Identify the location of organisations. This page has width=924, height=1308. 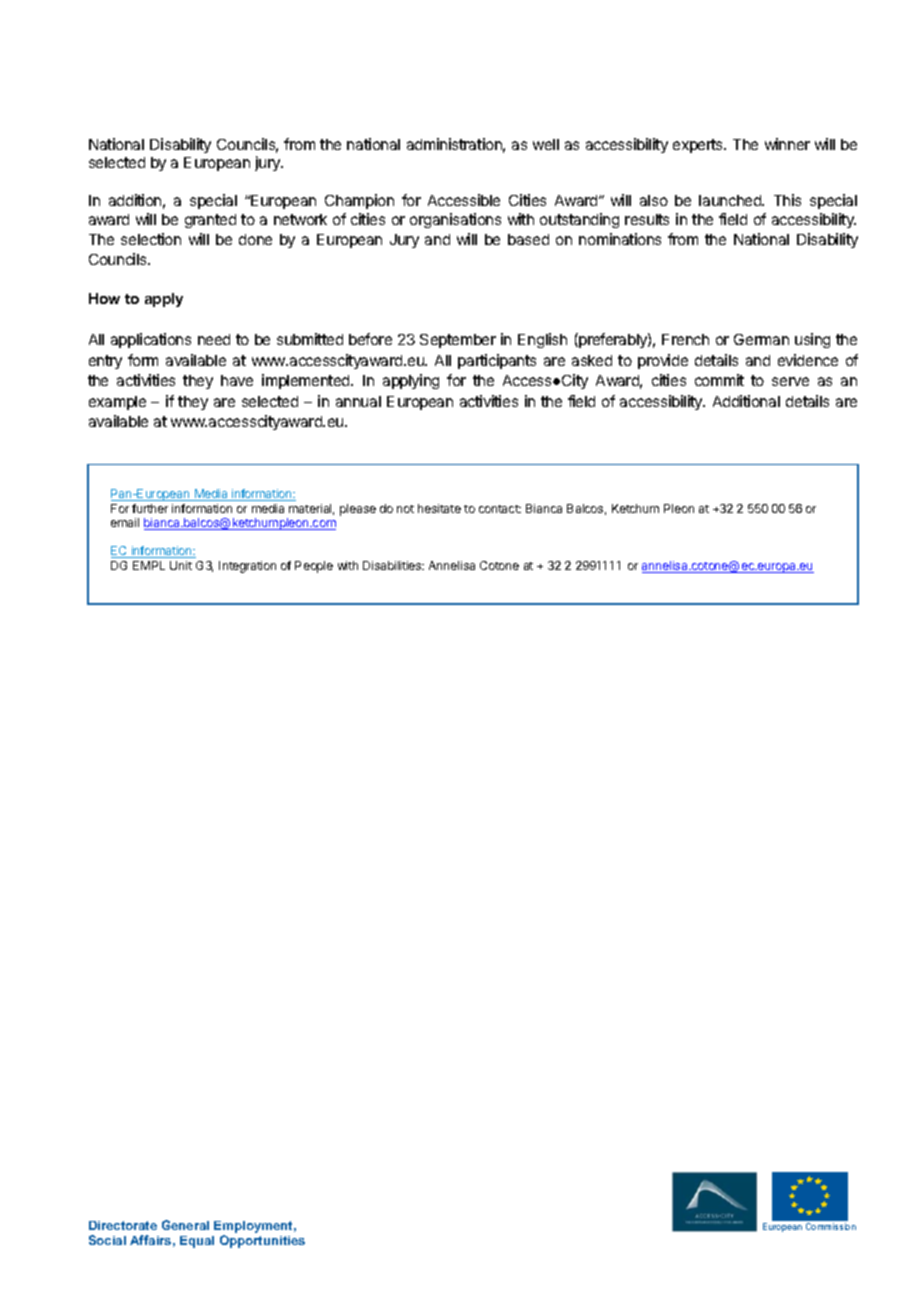
(455, 220).
